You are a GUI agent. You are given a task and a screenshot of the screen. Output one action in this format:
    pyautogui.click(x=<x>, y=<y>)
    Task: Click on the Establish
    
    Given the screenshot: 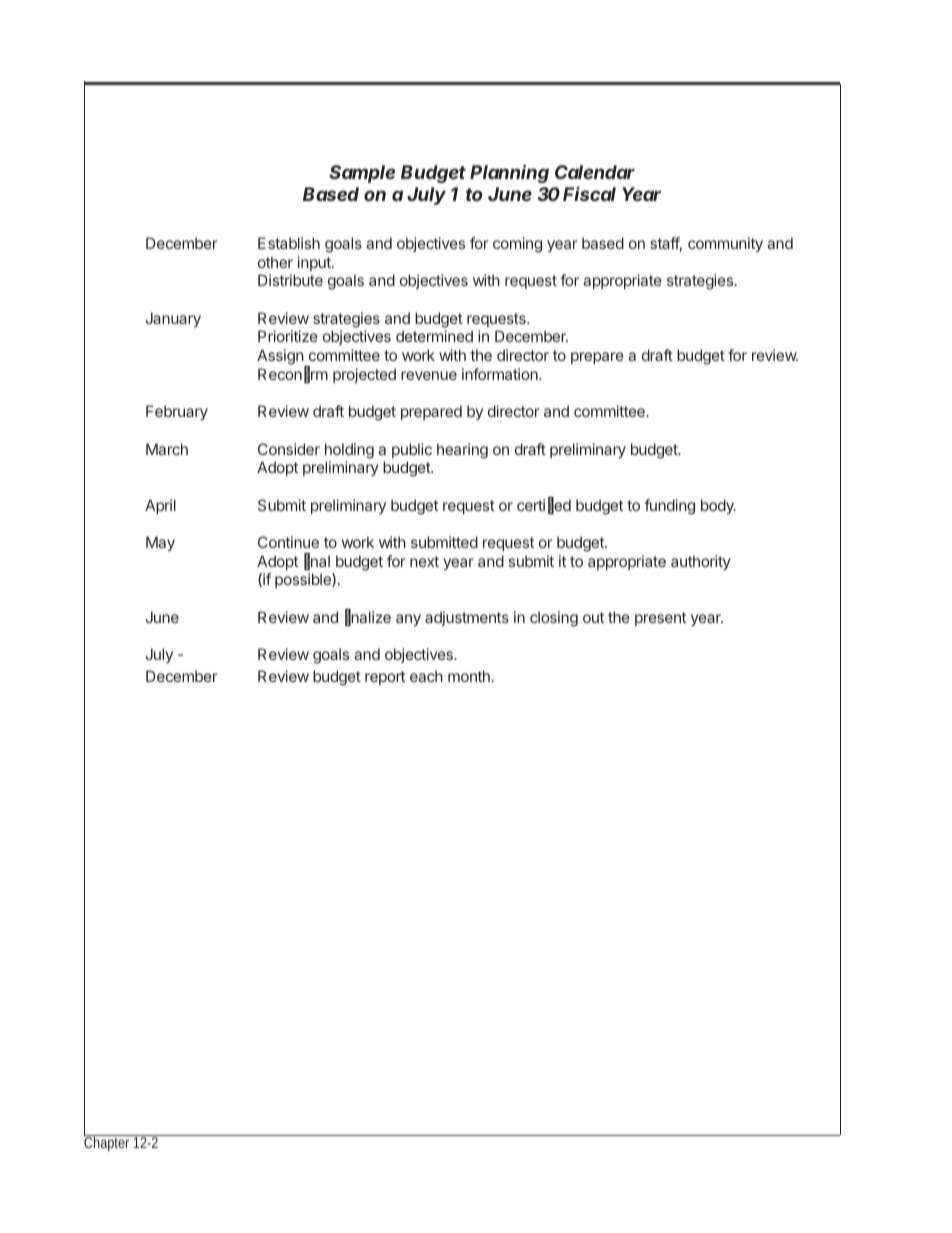 What is the action you would take?
    pyautogui.click(x=289, y=243)
